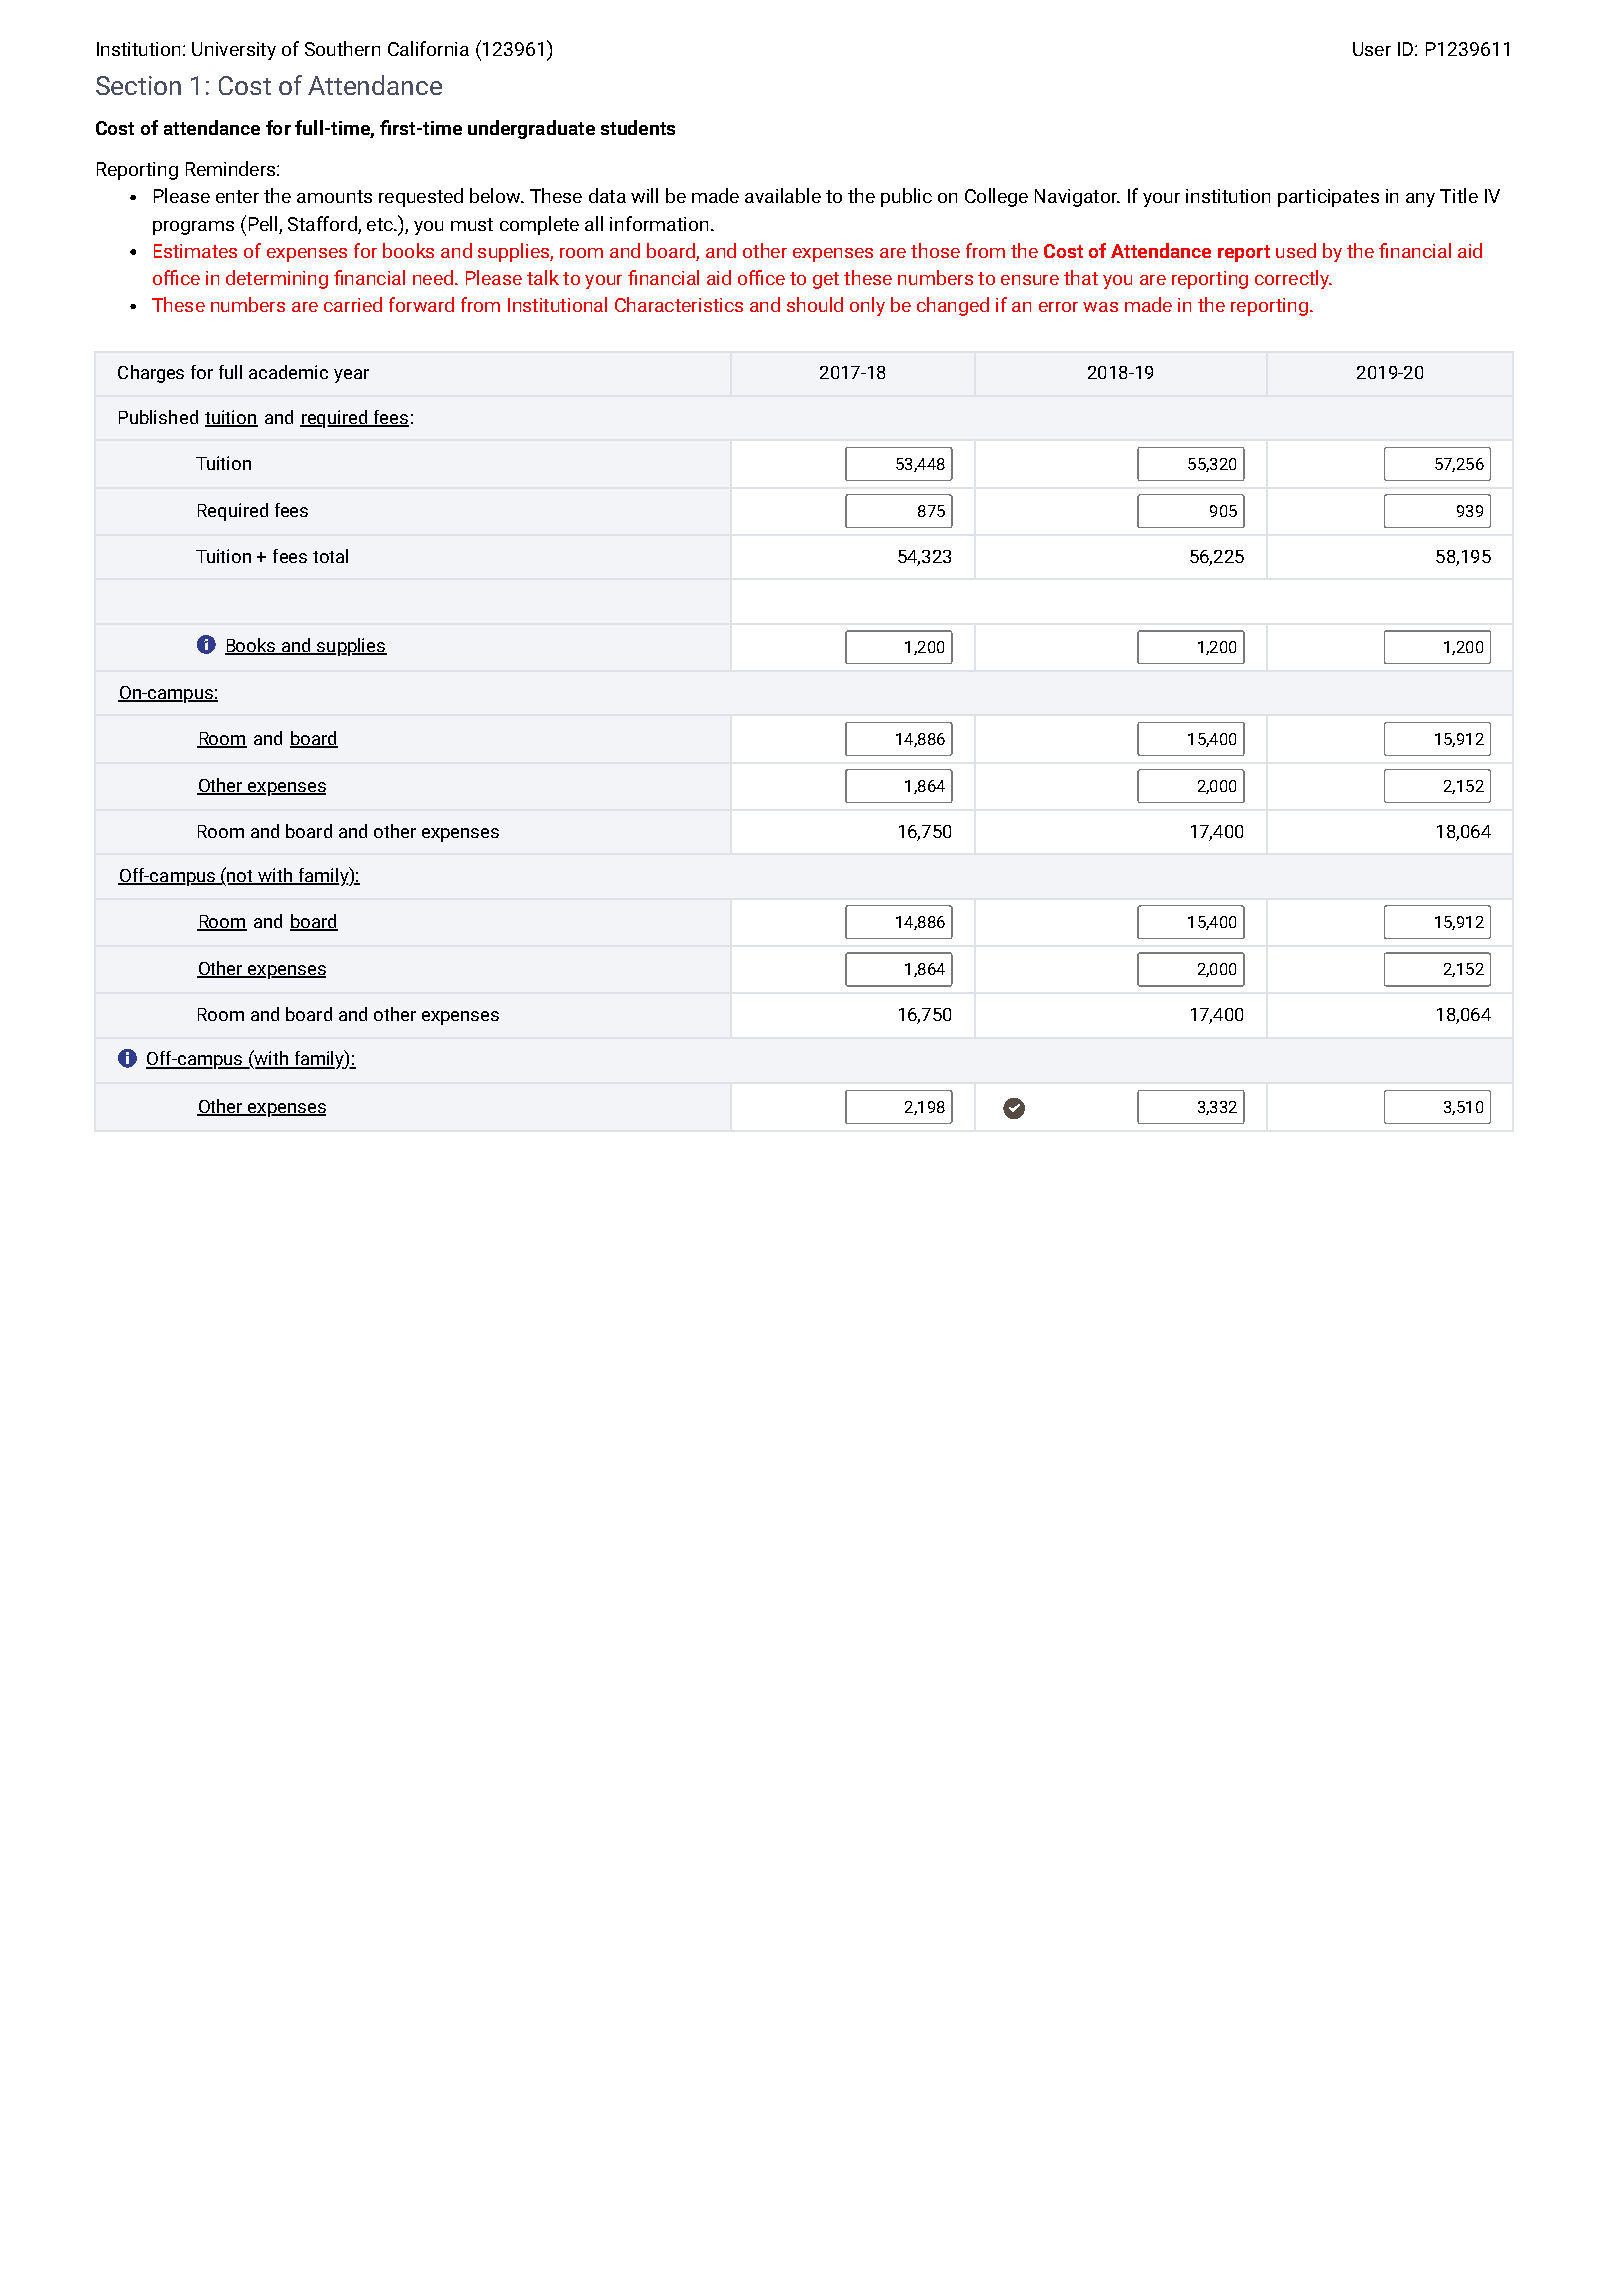 The image size is (1607, 2273). I want to click on should, so click(815, 304).
